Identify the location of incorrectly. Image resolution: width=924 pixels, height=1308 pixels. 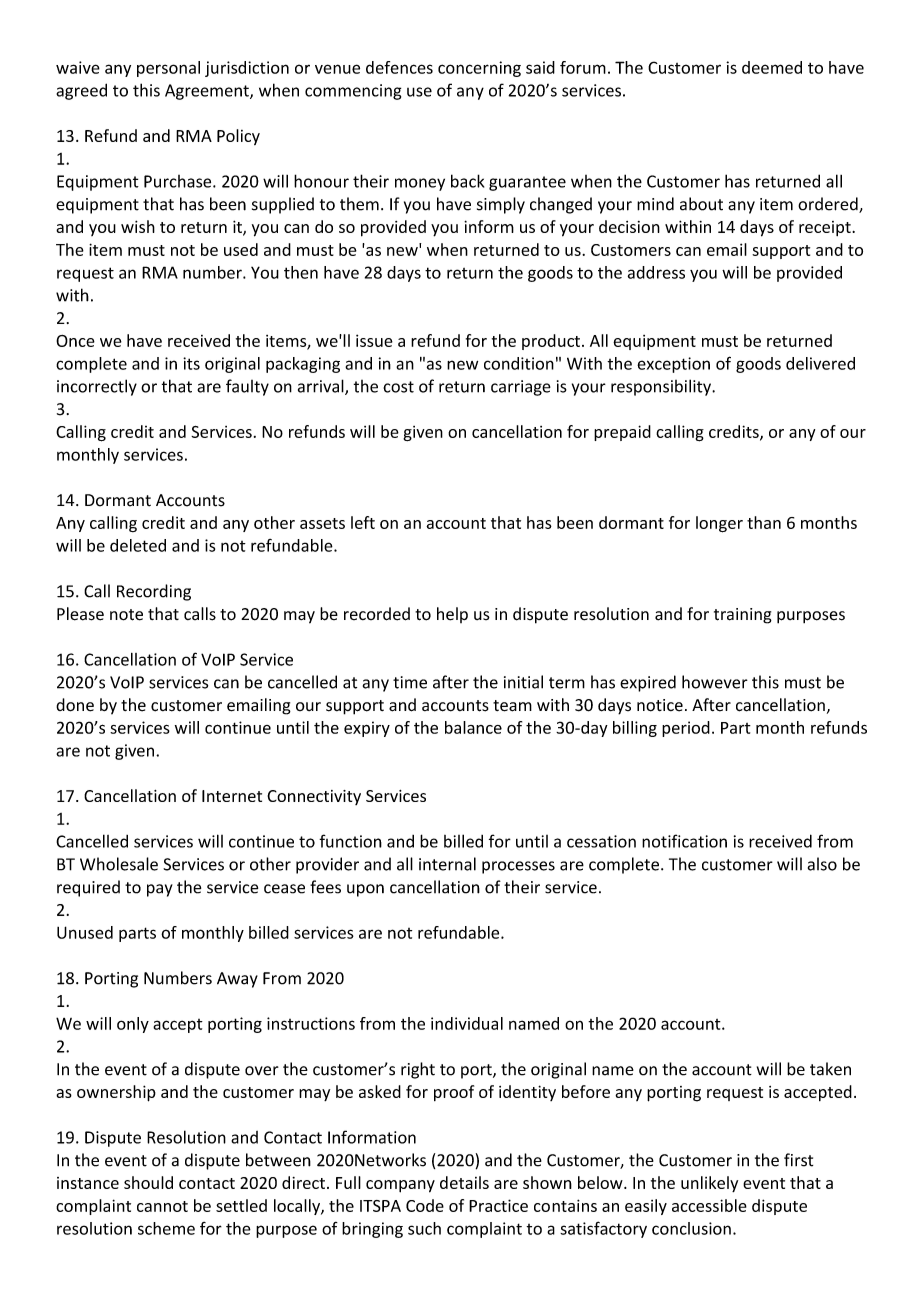
(97, 387).
